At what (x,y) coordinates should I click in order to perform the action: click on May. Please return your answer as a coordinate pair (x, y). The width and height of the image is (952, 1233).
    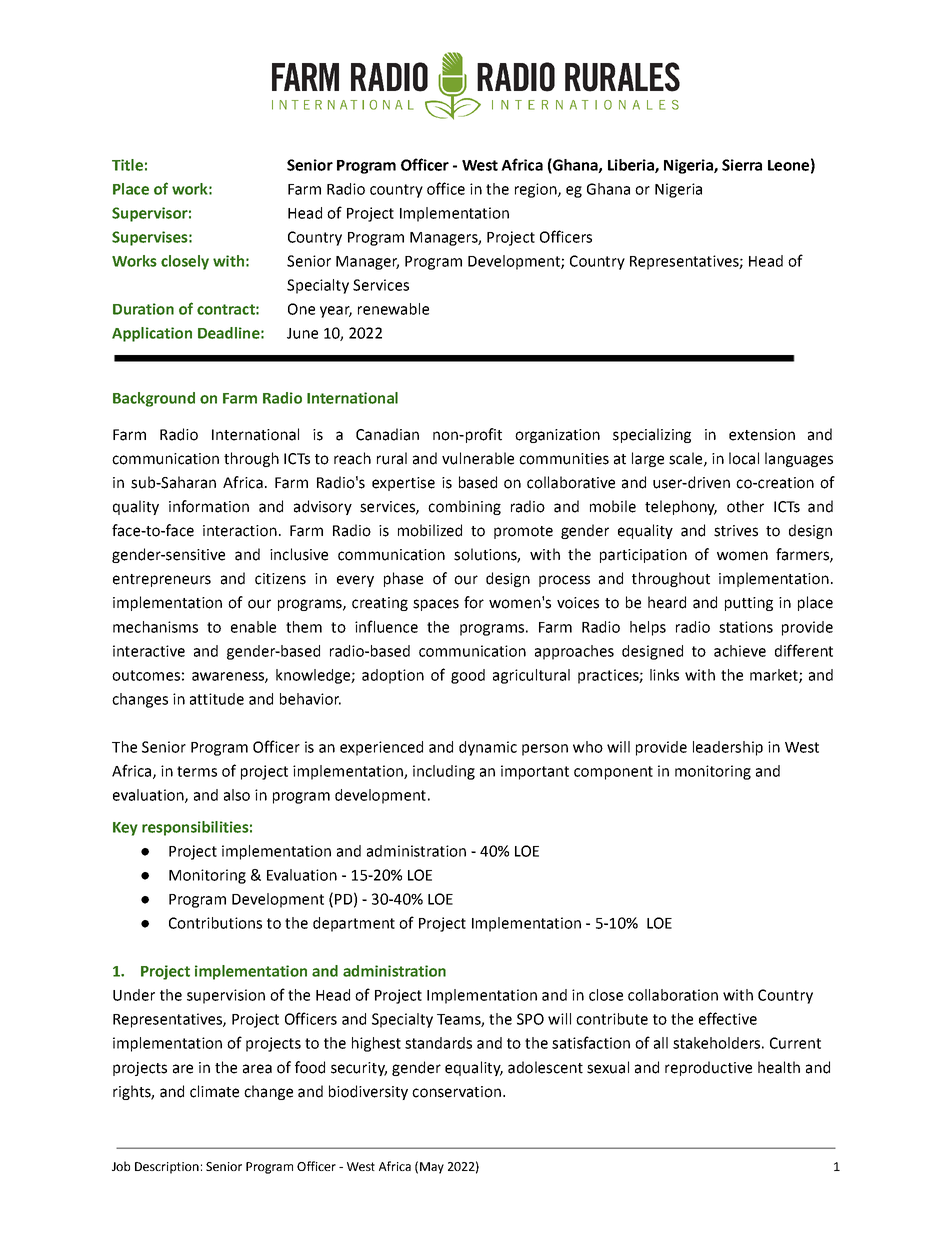
    Looking at the image, I should click on (432, 1168).
